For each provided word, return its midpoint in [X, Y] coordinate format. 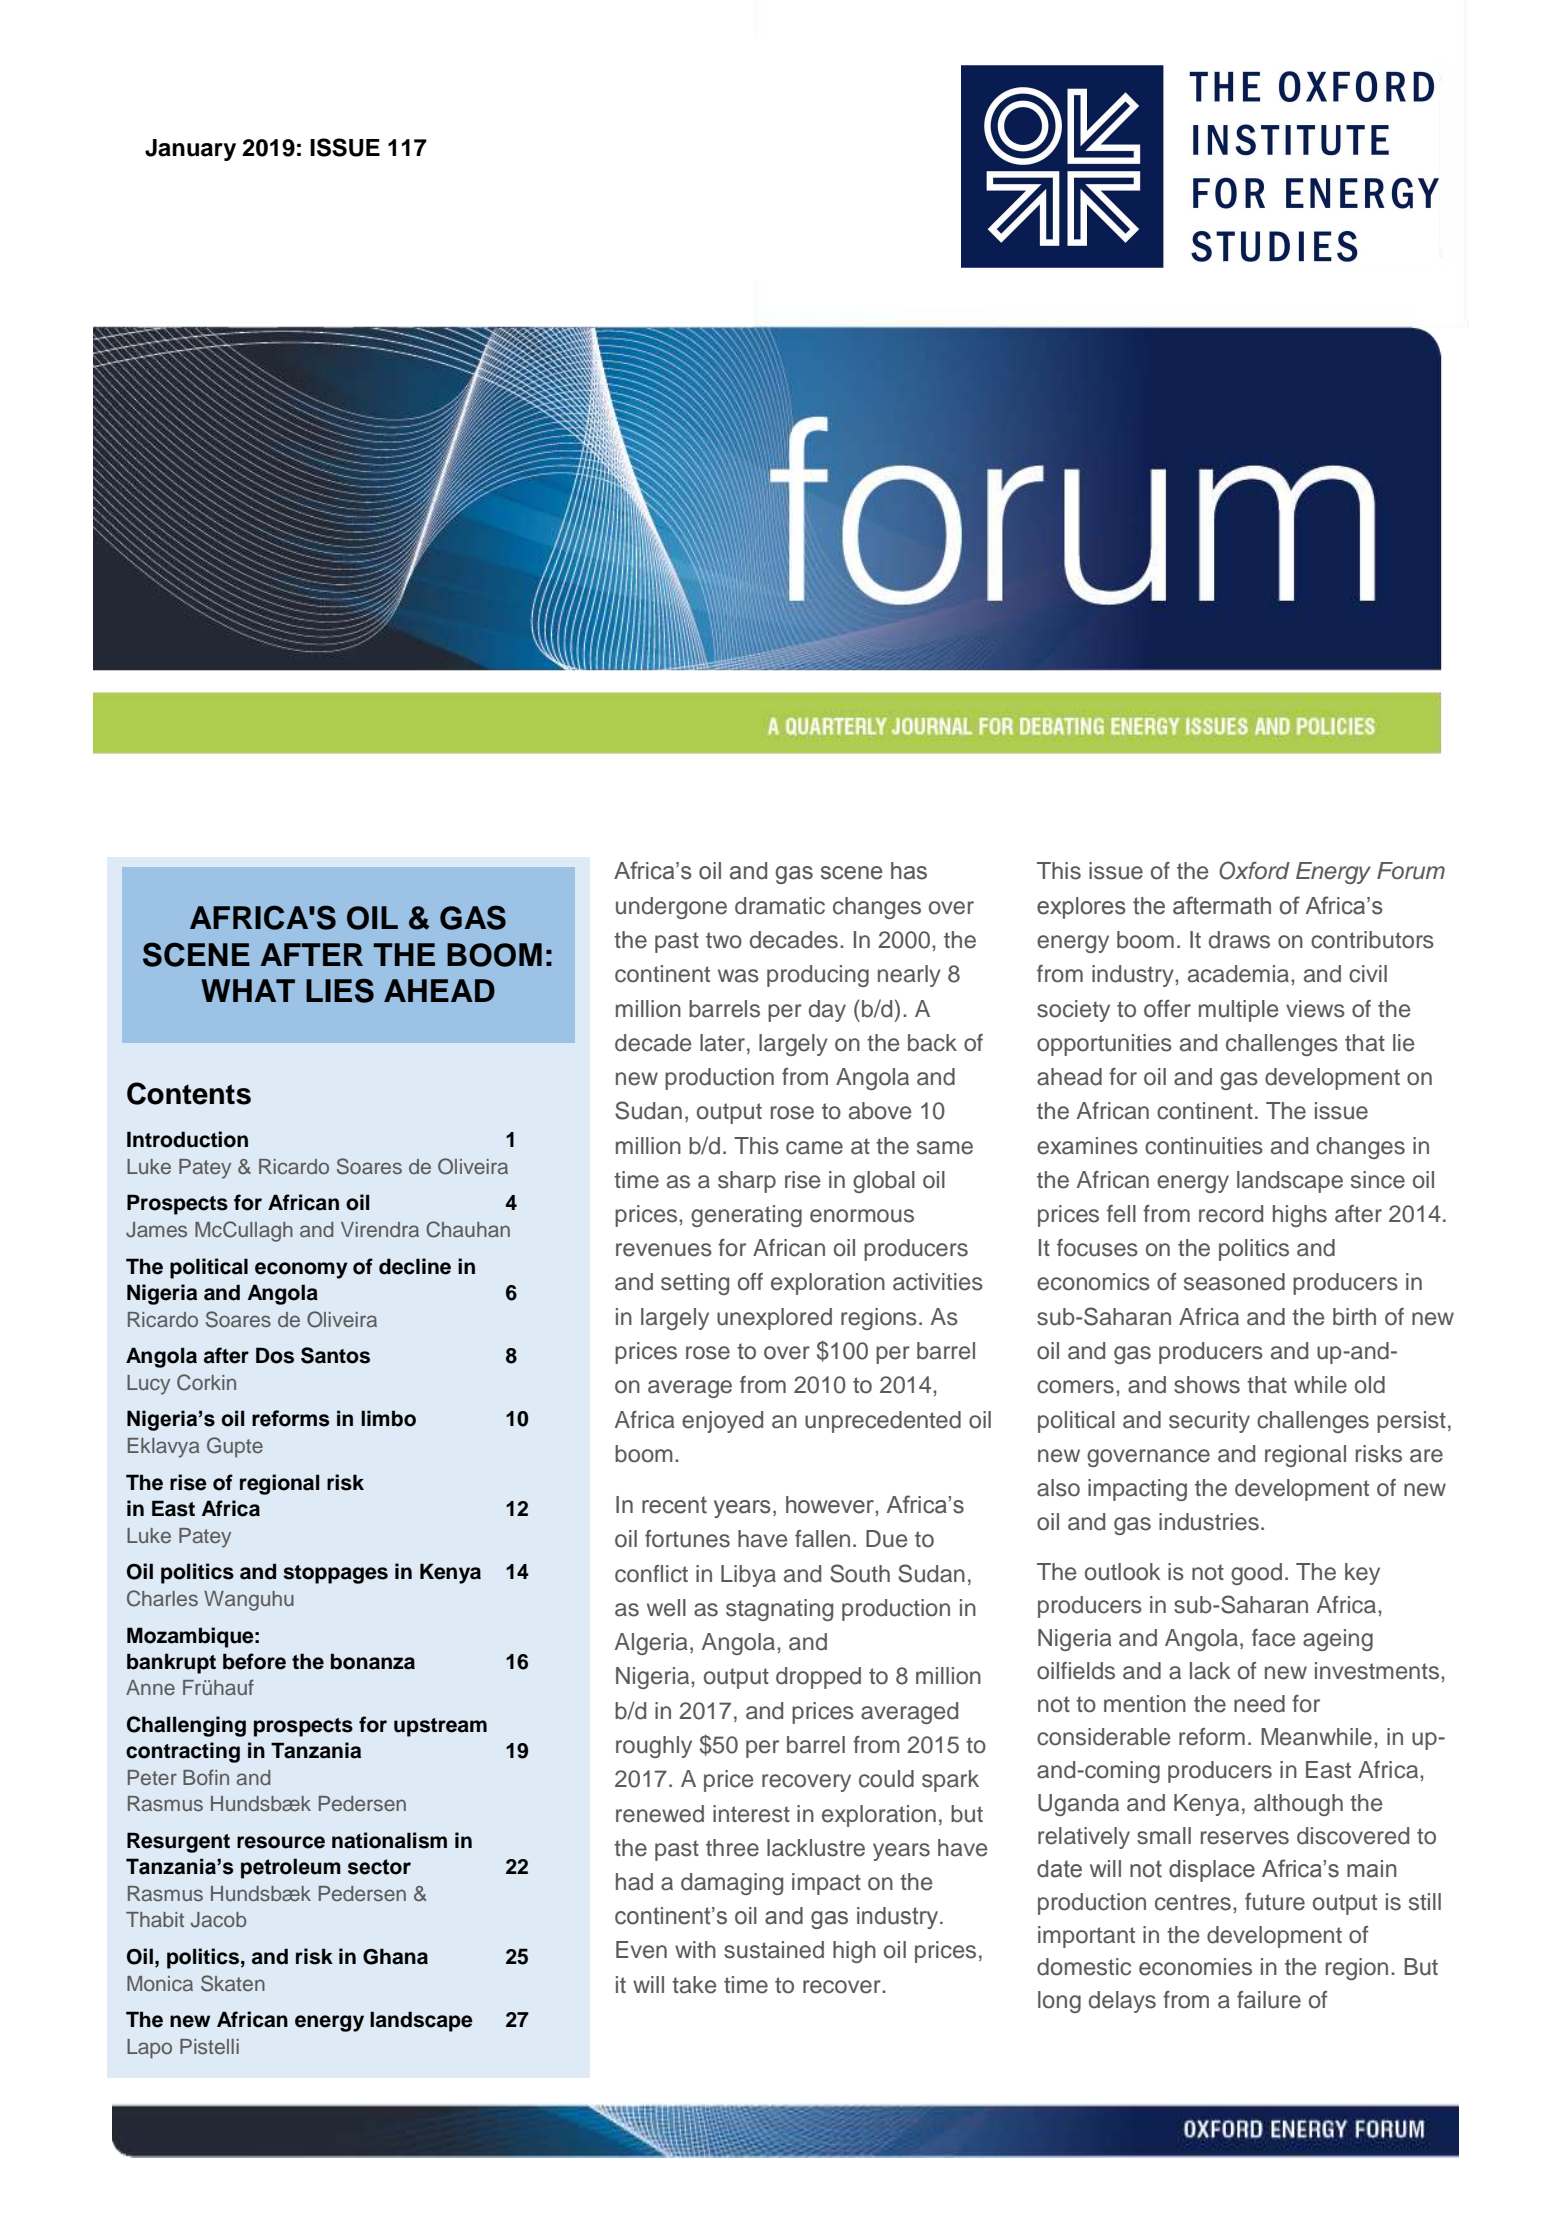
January [190, 150]
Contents [189, 1093]
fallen [822, 1539]
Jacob [218, 1920]
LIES [340, 990]
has [909, 871]
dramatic [780, 906]
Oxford [1254, 870]
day [827, 1011]
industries [1209, 1522]
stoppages [335, 1574]
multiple [1238, 1011]
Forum [1411, 871]
